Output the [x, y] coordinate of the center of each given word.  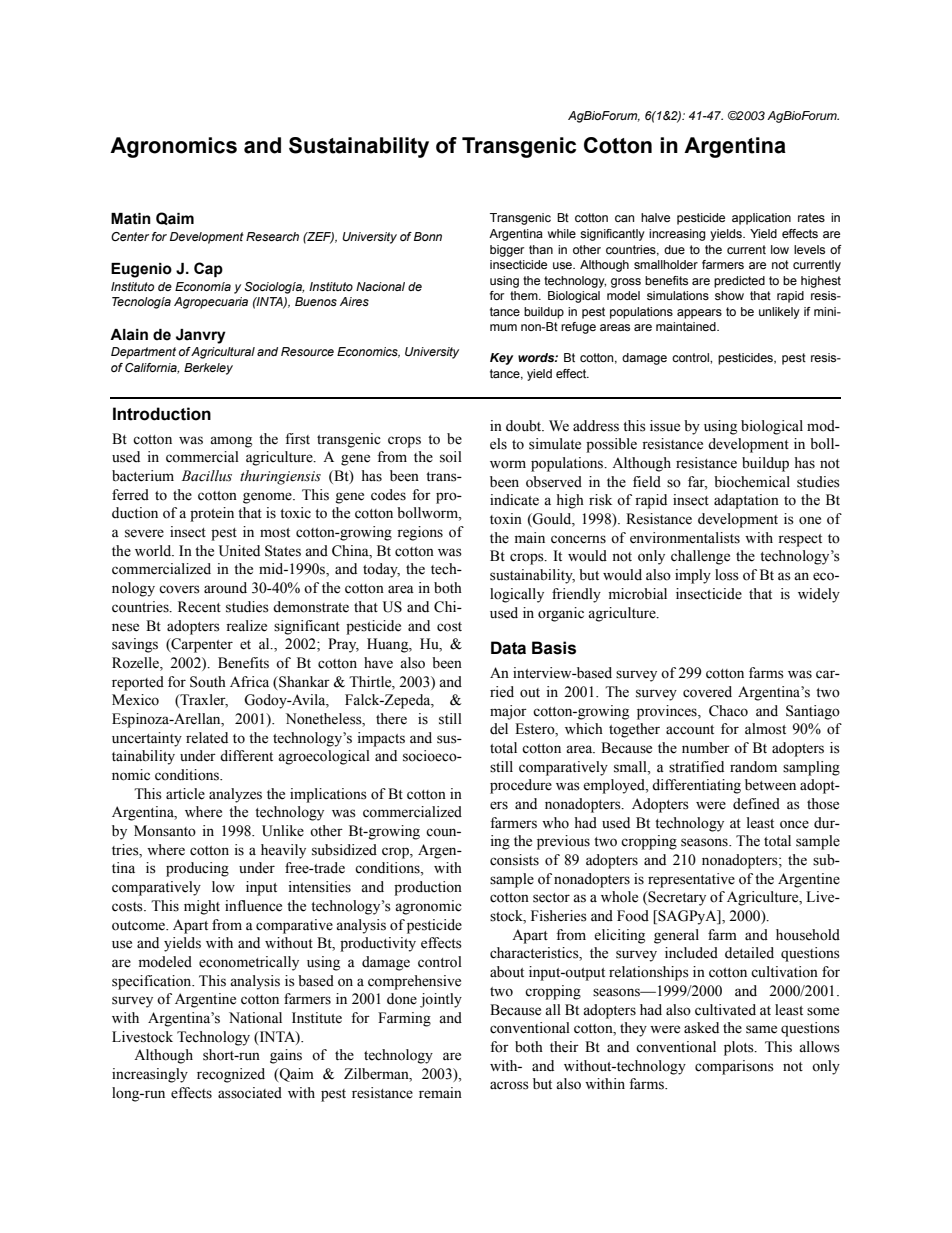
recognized [231, 1075]
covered [707, 692]
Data [508, 648]
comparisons [734, 1067]
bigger [507, 251]
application [761, 219]
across [509, 1085]
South [208, 682]
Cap [208, 269]
